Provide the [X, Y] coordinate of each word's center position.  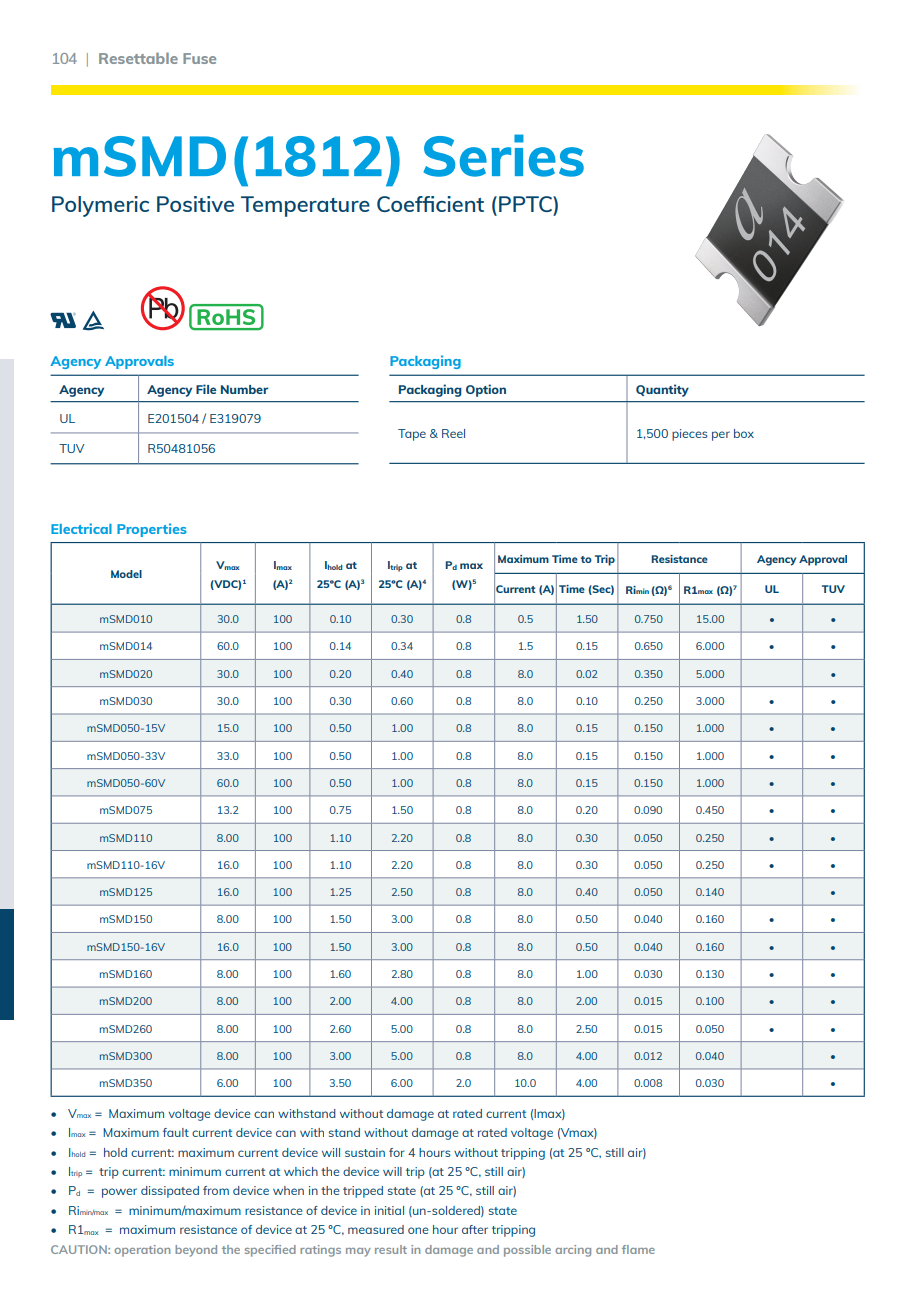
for [397, 1152]
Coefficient [430, 204]
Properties [152, 530]
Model [126, 574]
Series [503, 155]
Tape [412, 435]
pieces [690, 435]
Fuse [199, 58]
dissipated [170, 1192]
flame [638, 1249]
